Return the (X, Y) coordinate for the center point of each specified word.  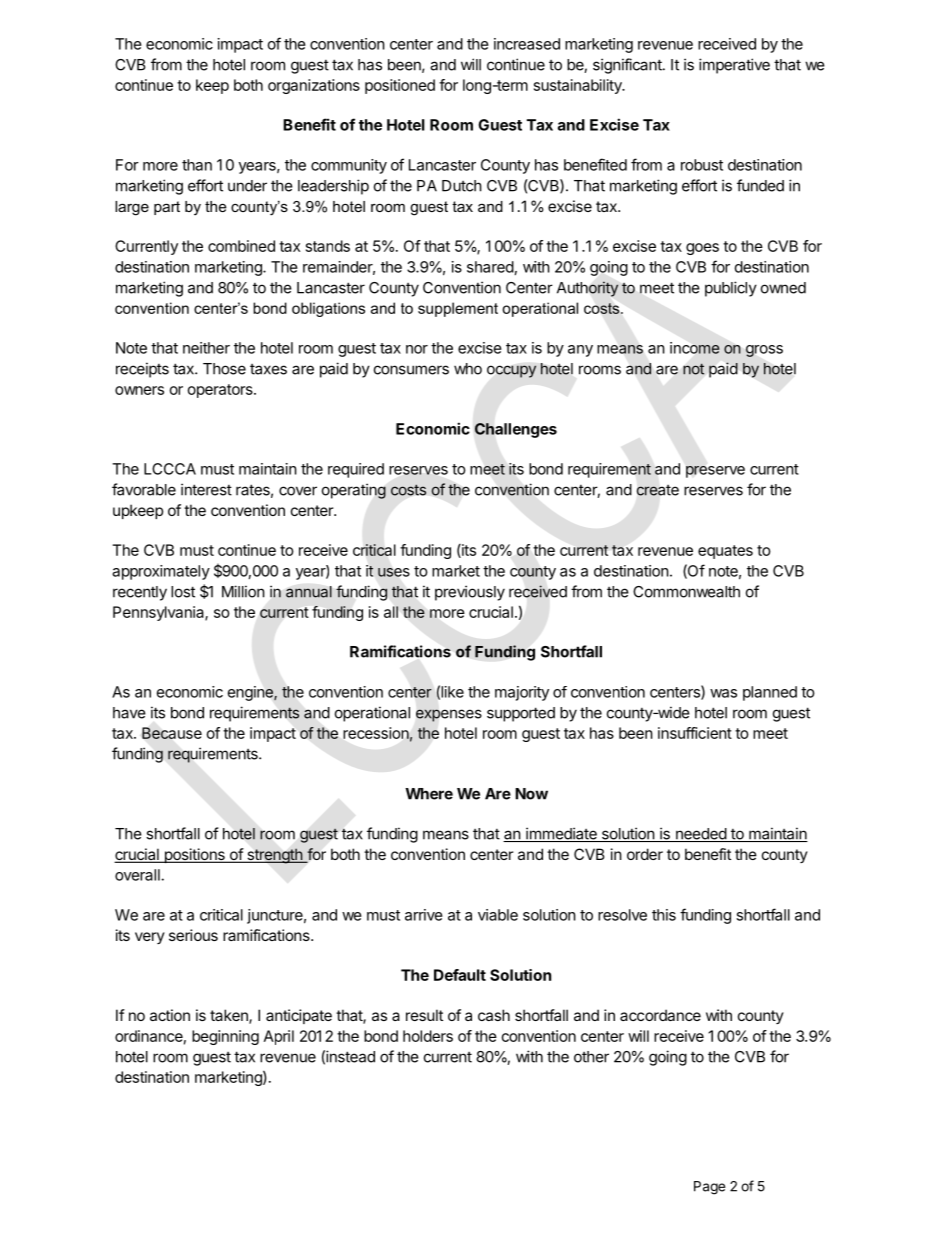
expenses (449, 715)
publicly (731, 289)
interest (206, 489)
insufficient (695, 733)
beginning (225, 1037)
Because (172, 733)
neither (206, 348)
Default (460, 975)
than (197, 165)
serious (193, 935)
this (664, 915)
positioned (400, 86)
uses (393, 572)
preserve (715, 472)
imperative (734, 66)
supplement (458, 309)
